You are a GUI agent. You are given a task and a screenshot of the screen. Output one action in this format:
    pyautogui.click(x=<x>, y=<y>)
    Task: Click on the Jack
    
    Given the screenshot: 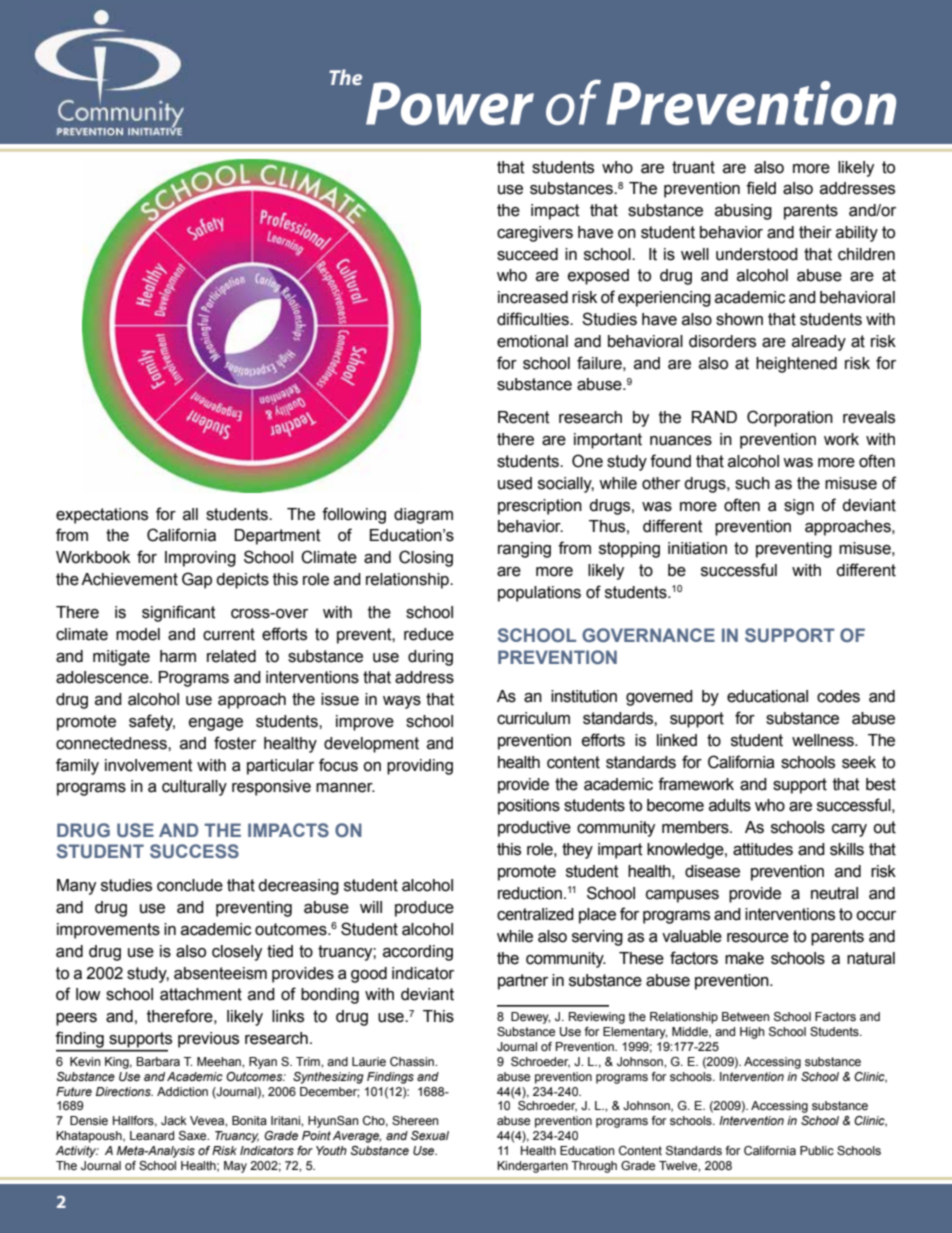 What is the action you would take?
    pyautogui.click(x=174, y=1120)
